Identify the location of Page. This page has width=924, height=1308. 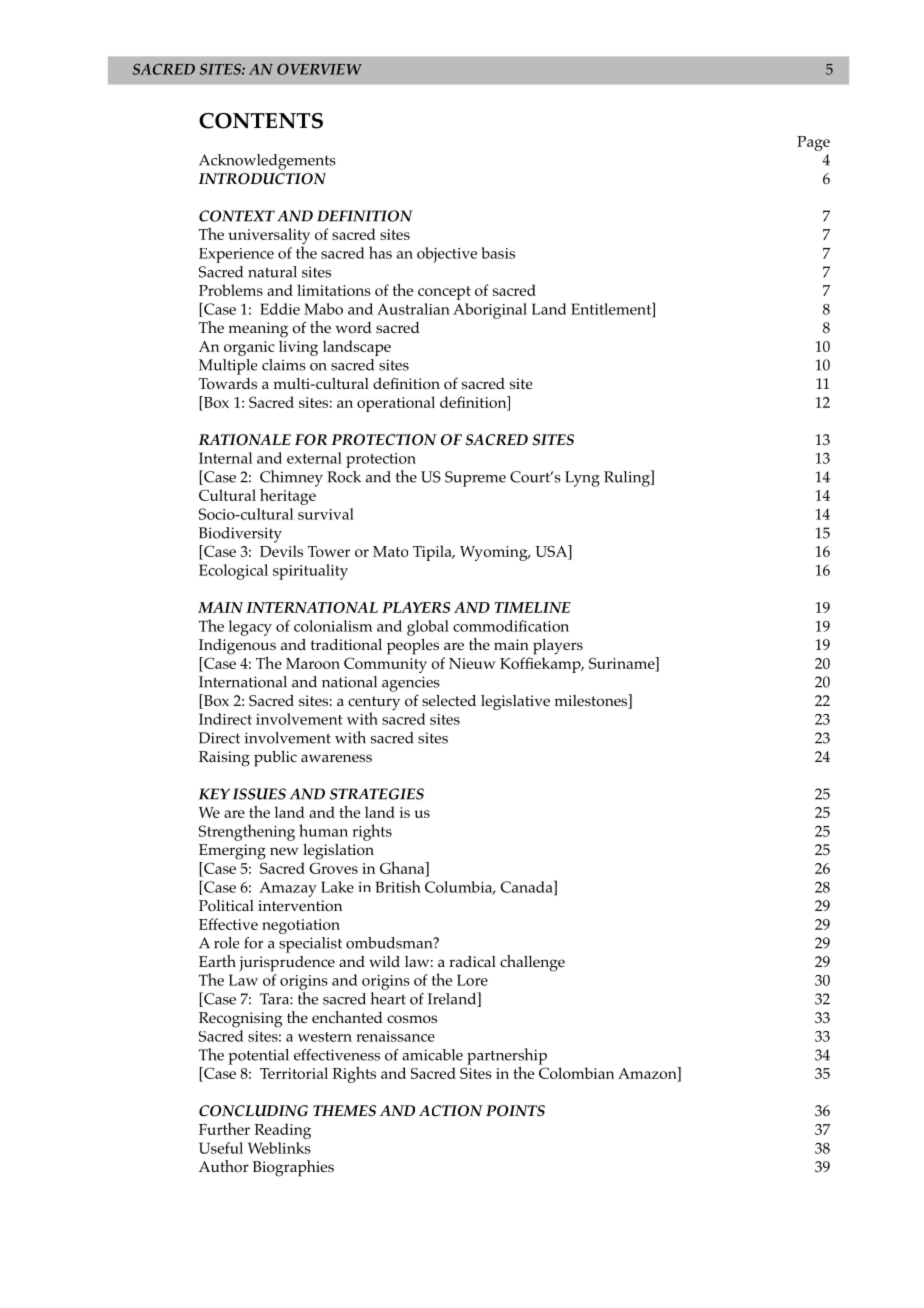
(813, 143).
